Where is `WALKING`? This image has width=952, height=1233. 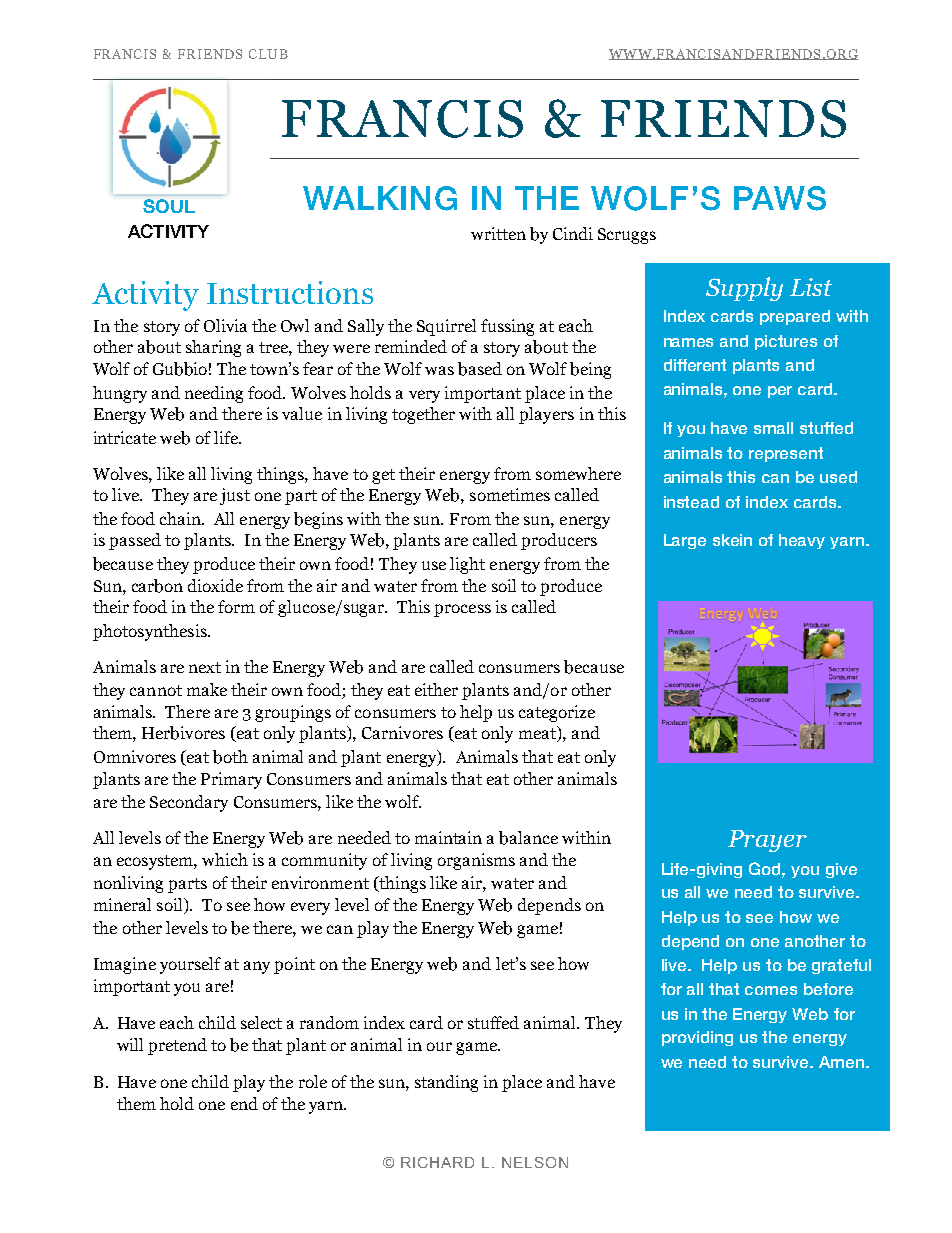 WALKING is located at coordinates (380, 198).
